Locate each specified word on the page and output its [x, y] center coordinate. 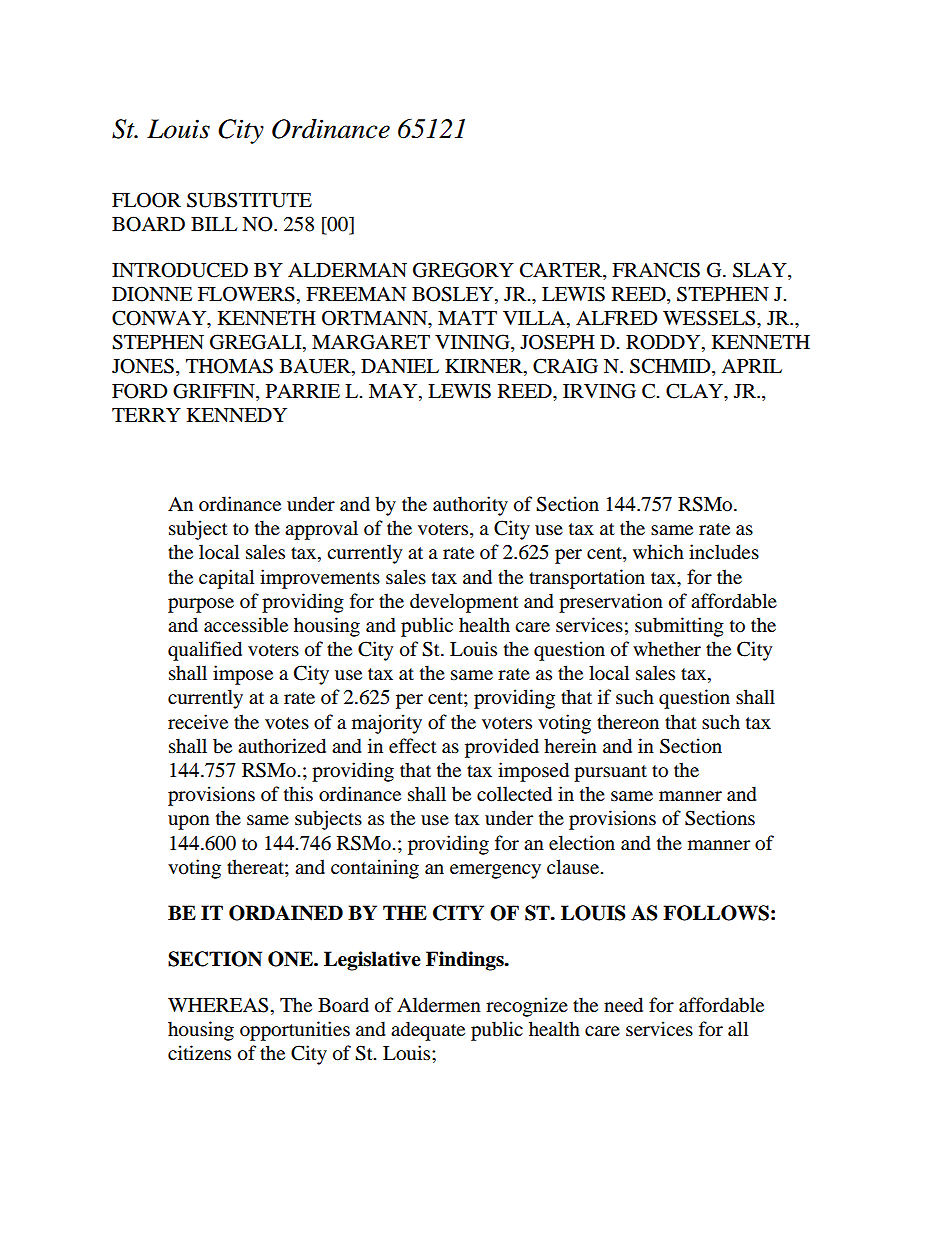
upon [189, 822]
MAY [394, 391]
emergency [495, 871]
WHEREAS [218, 1005]
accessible [246, 625]
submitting [679, 627]
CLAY [695, 391]
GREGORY [463, 270]
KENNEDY [237, 415]
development [464, 603]
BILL [214, 224]
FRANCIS [656, 270]
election [582, 843]
